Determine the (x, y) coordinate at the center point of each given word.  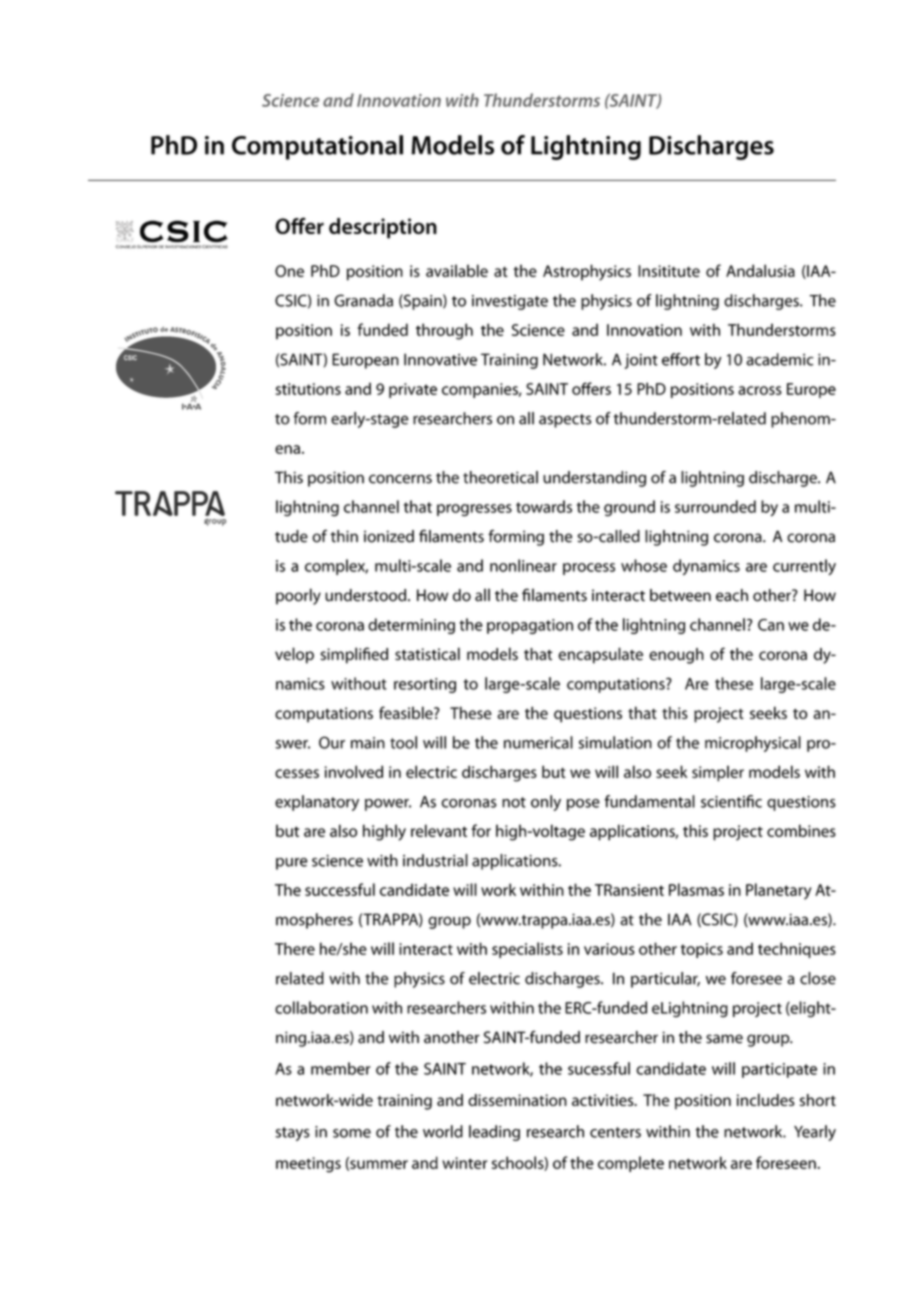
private (413, 390)
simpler (718, 773)
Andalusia (760, 270)
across (760, 390)
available (457, 270)
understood (367, 595)
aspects (565, 421)
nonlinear (523, 565)
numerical (538, 742)
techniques (797, 950)
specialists (527, 950)
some (352, 1133)
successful (340, 889)
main (368, 743)
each (732, 595)
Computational (317, 147)
